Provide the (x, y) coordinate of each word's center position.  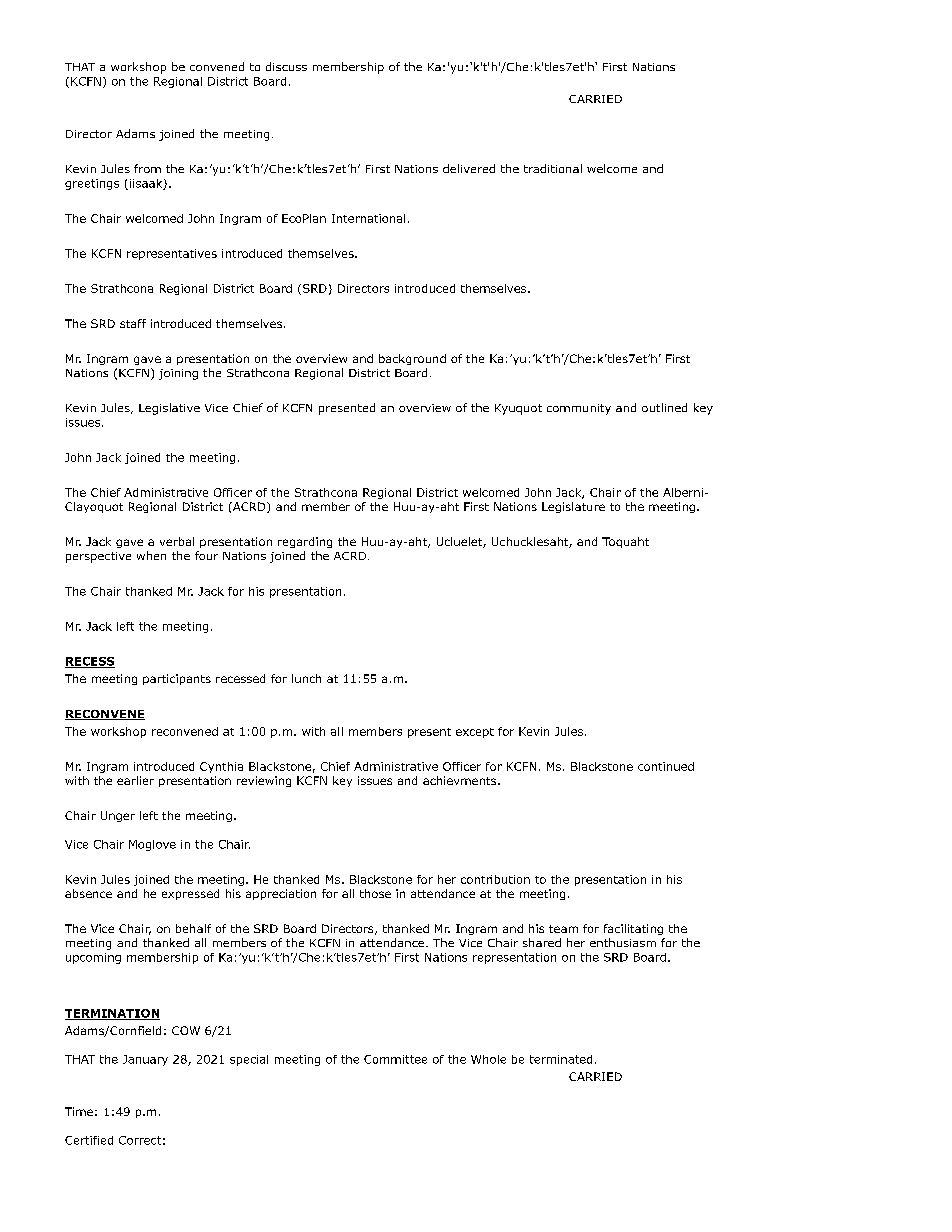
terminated (561, 1059)
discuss (286, 66)
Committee (395, 1059)
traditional (553, 168)
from (147, 168)
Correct (140, 1140)
